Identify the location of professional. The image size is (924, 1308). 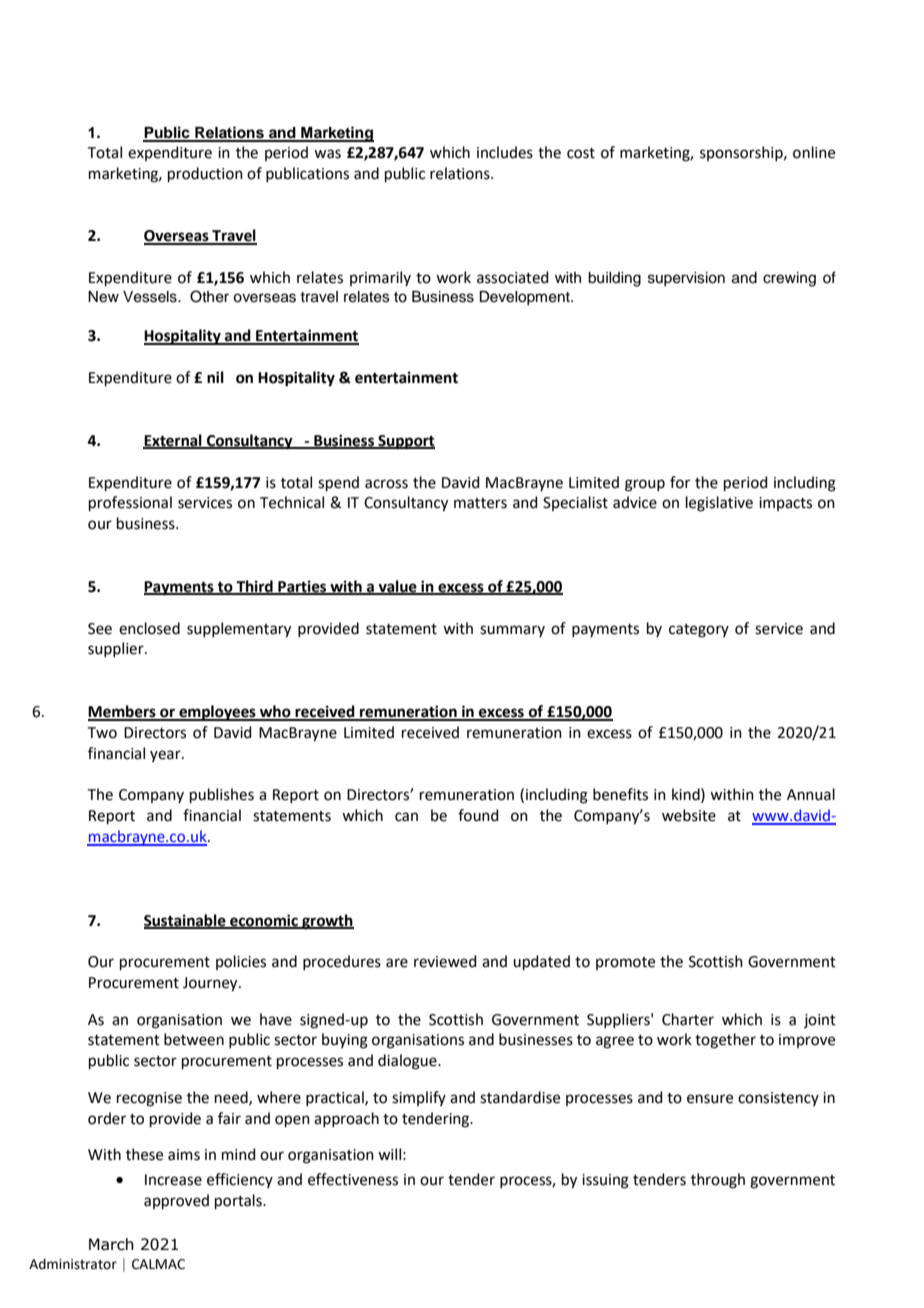
(130, 503).
